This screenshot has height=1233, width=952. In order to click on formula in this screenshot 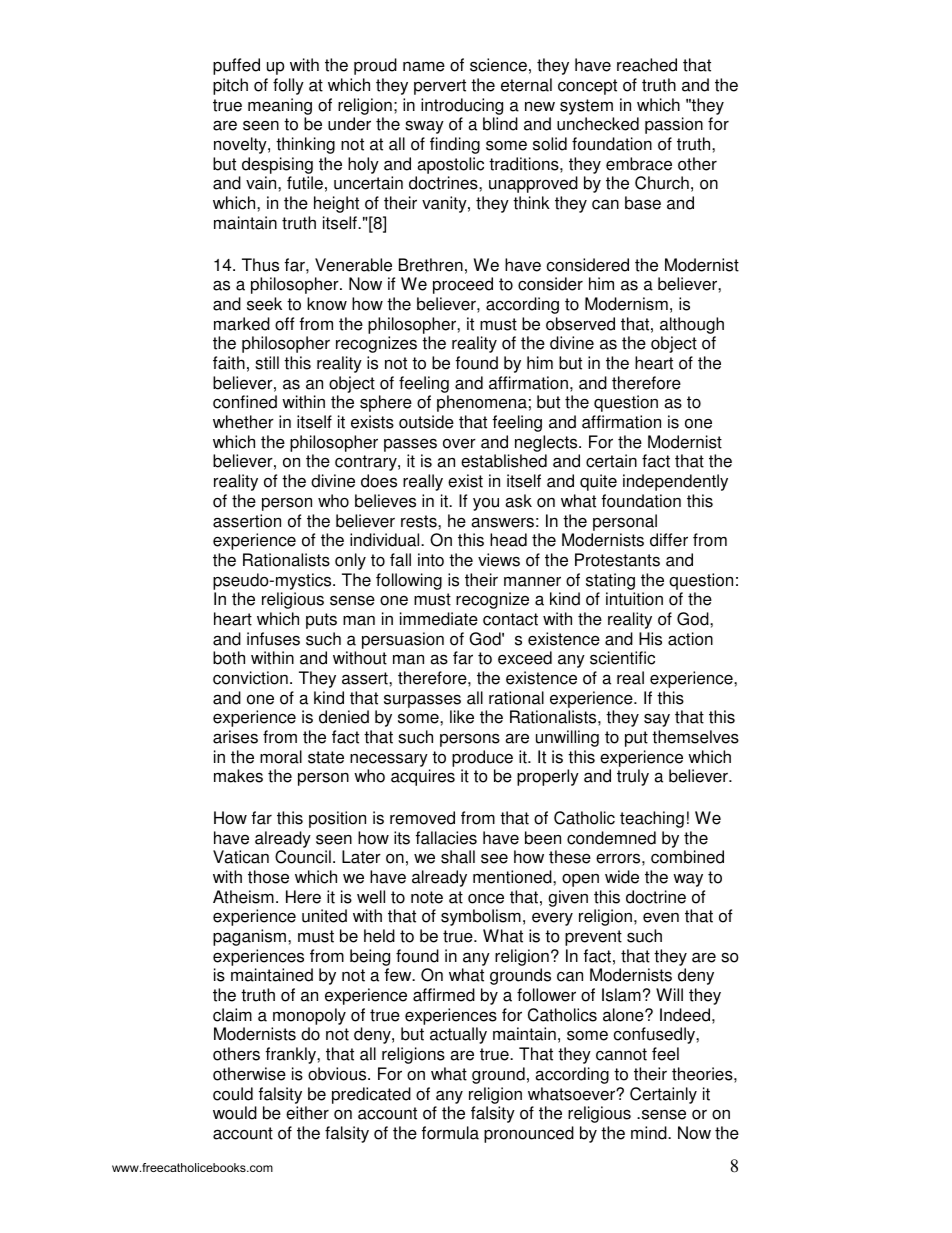, I will do `click(450, 1133)`.
